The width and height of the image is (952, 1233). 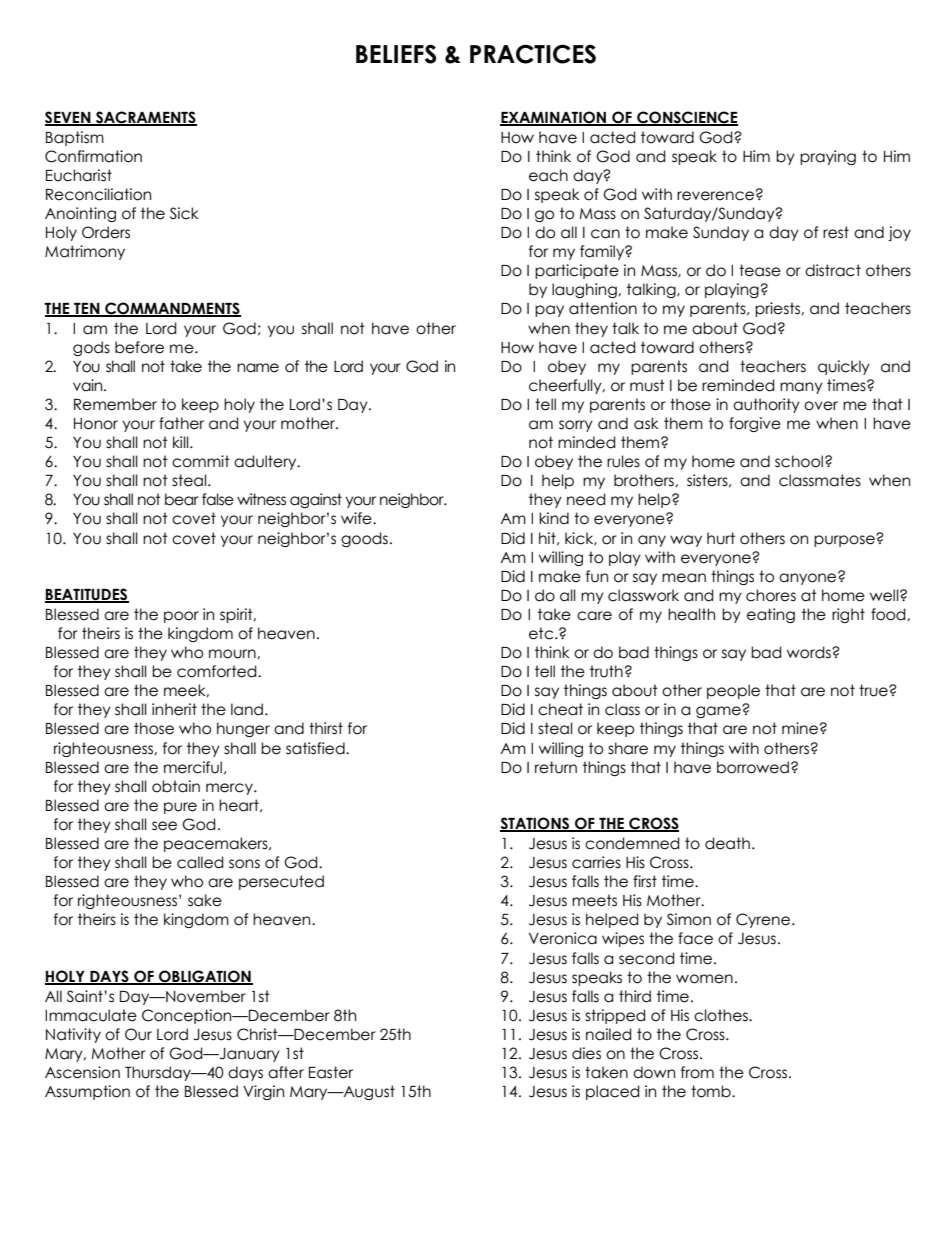 What do you see at coordinates (821, 406) in the image?
I see `over` at bounding box center [821, 406].
